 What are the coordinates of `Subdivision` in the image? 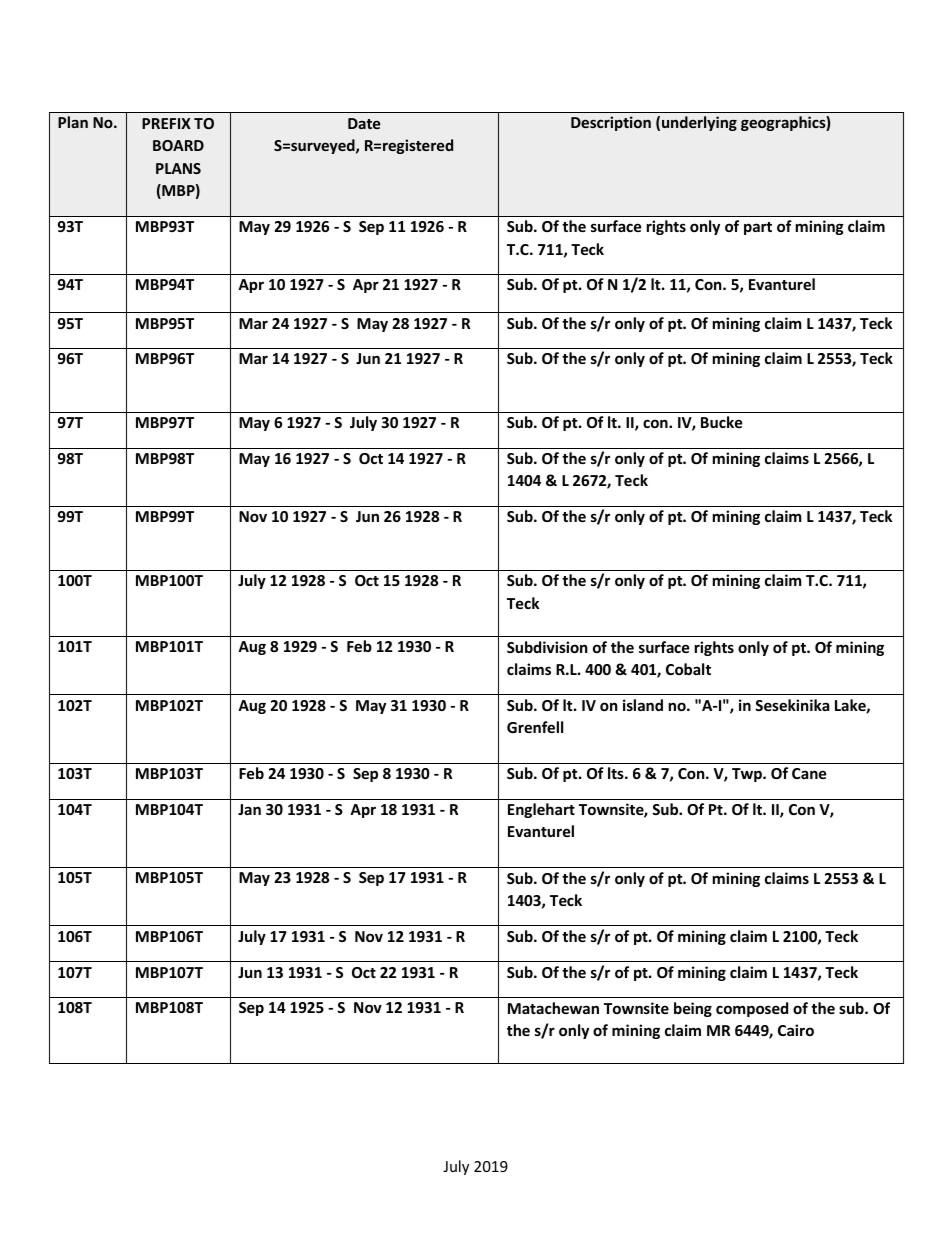 It's located at (547, 647).
